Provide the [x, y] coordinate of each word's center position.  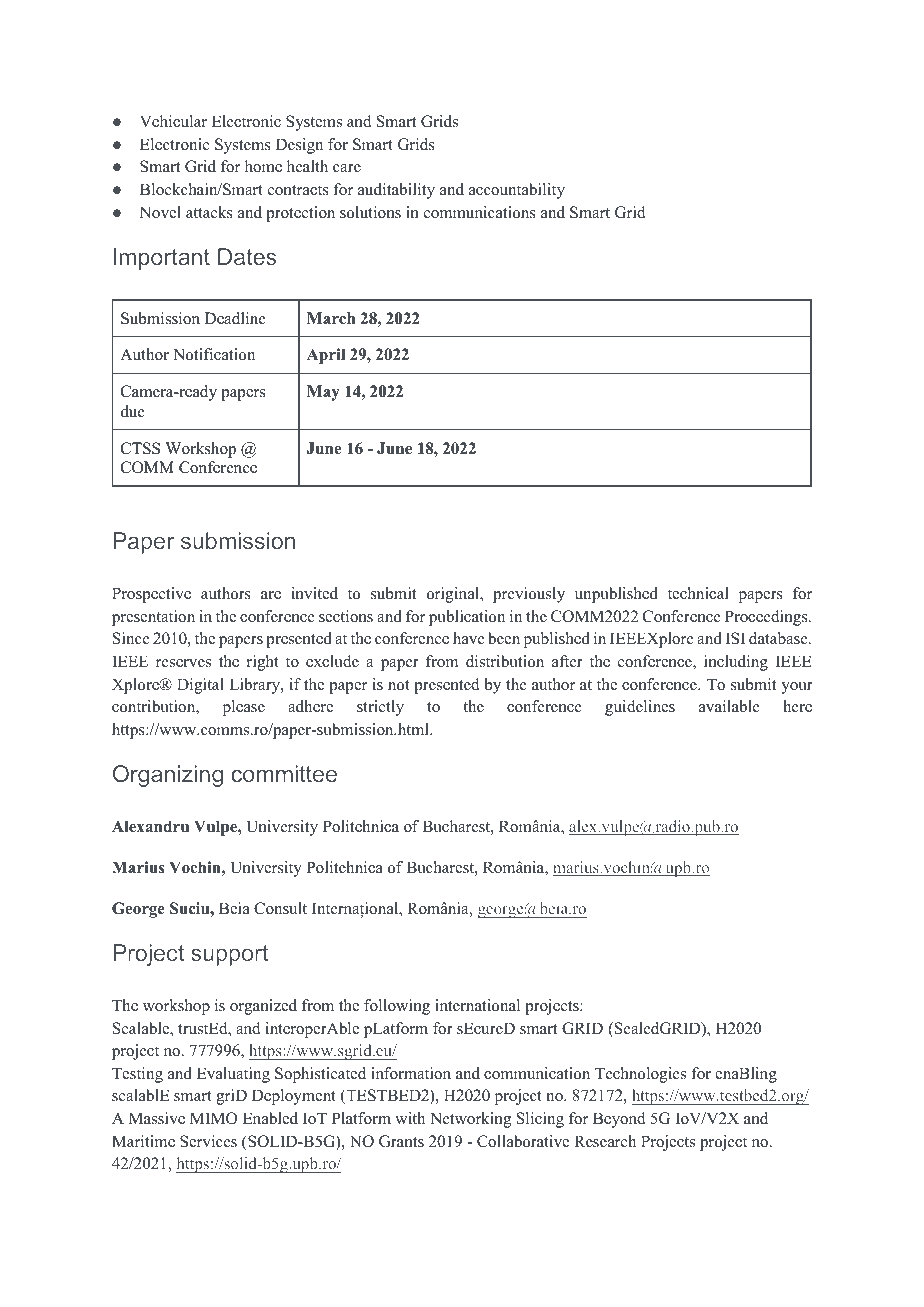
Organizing [168, 776]
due [133, 411]
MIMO [213, 1118]
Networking [470, 1120]
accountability [517, 191]
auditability [396, 191]
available [729, 706]
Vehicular [173, 121]
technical [698, 593]
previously [529, 595]
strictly [380, 708]
